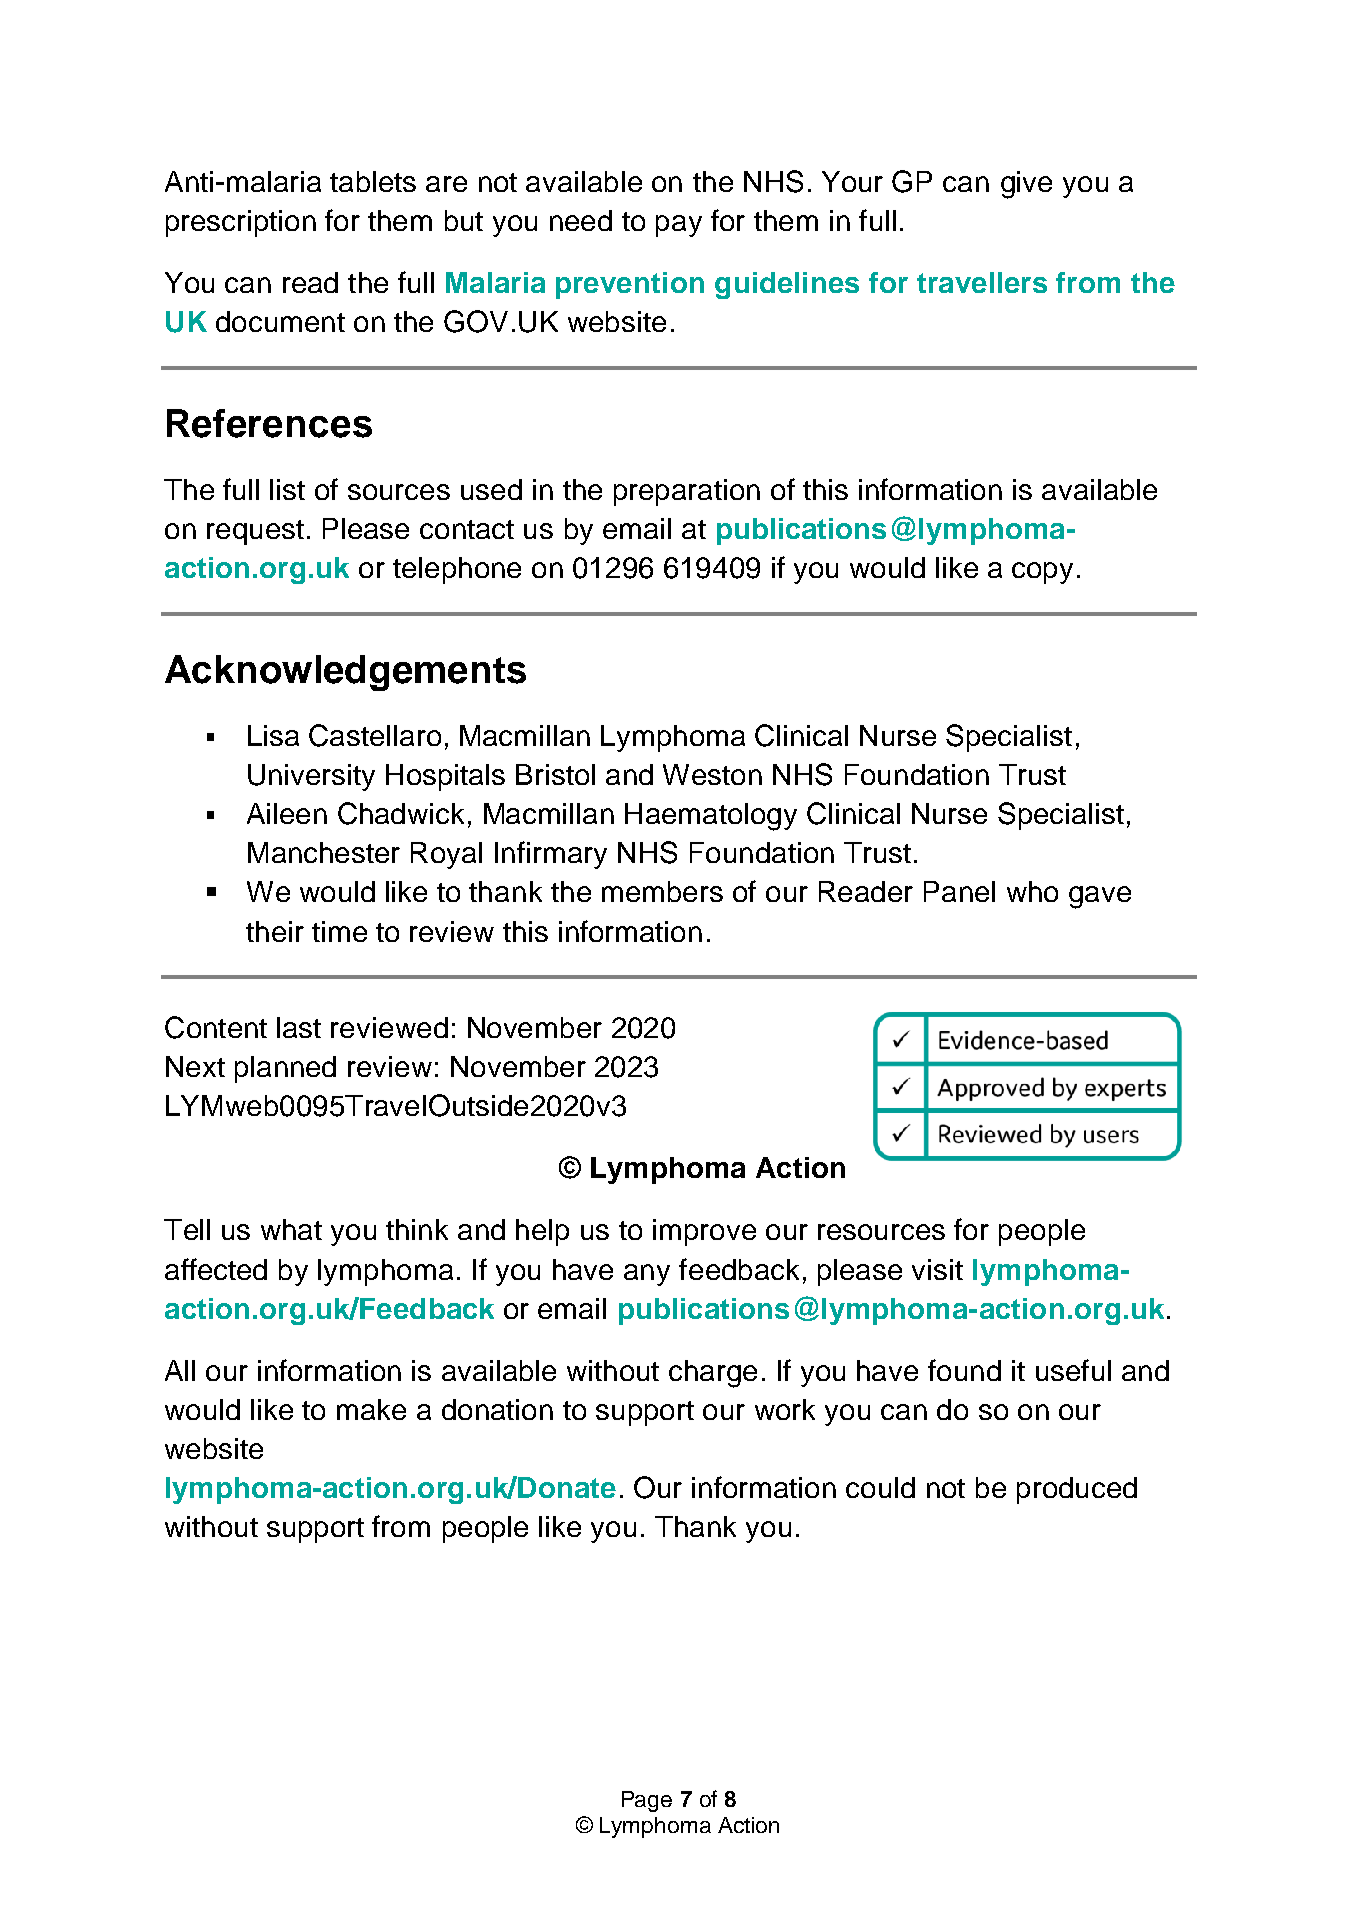 Image resolution: width=1357 pixels, height=1919 pixels. What do you see at coordinates (982, 282) in the page?
I see `travellers` at bounding box center [982, 282].
